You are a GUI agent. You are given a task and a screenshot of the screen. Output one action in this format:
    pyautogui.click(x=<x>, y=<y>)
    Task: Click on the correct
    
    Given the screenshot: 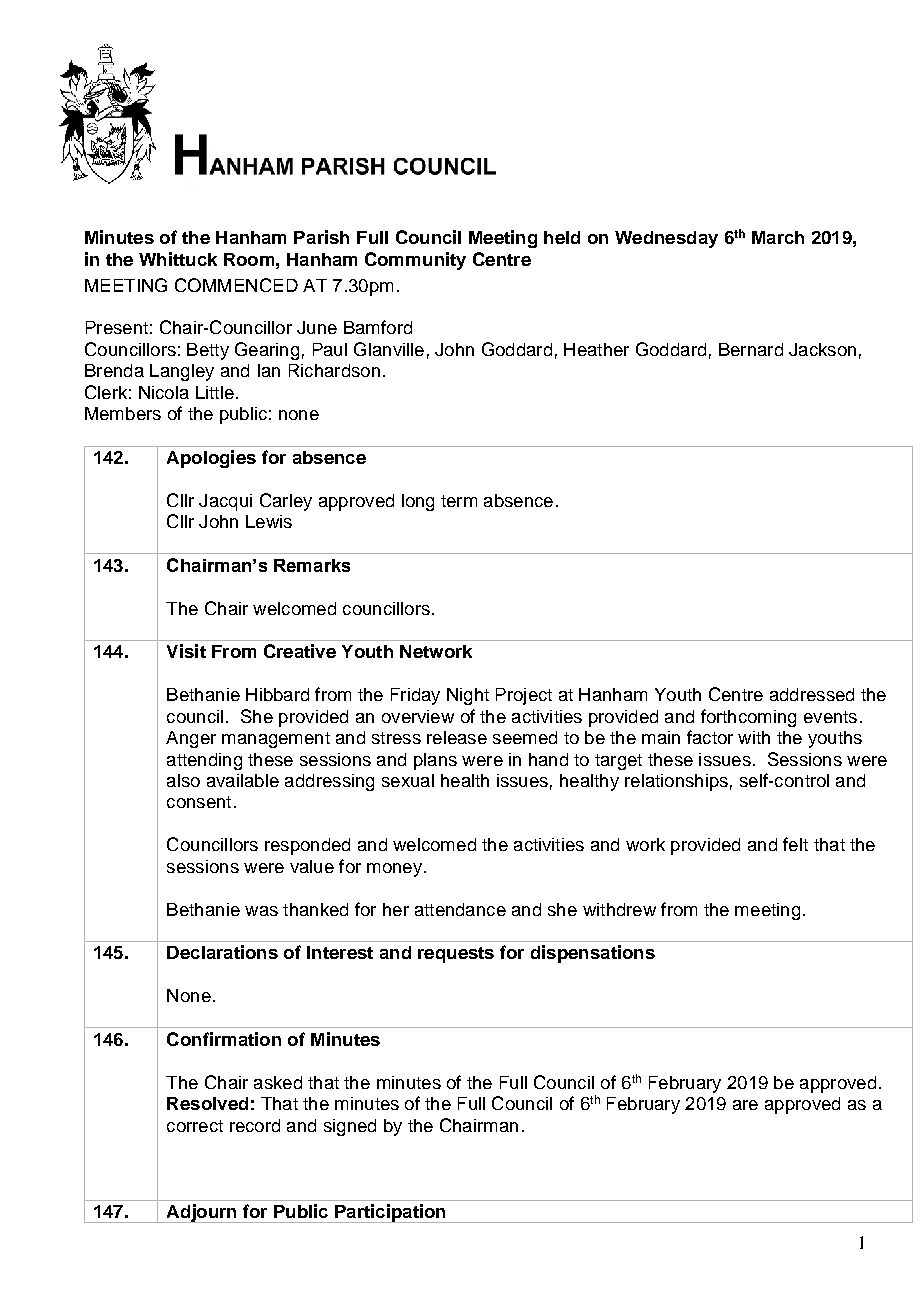 What is the action you would take?
    pyautogui.click(x=195, y=1126)
